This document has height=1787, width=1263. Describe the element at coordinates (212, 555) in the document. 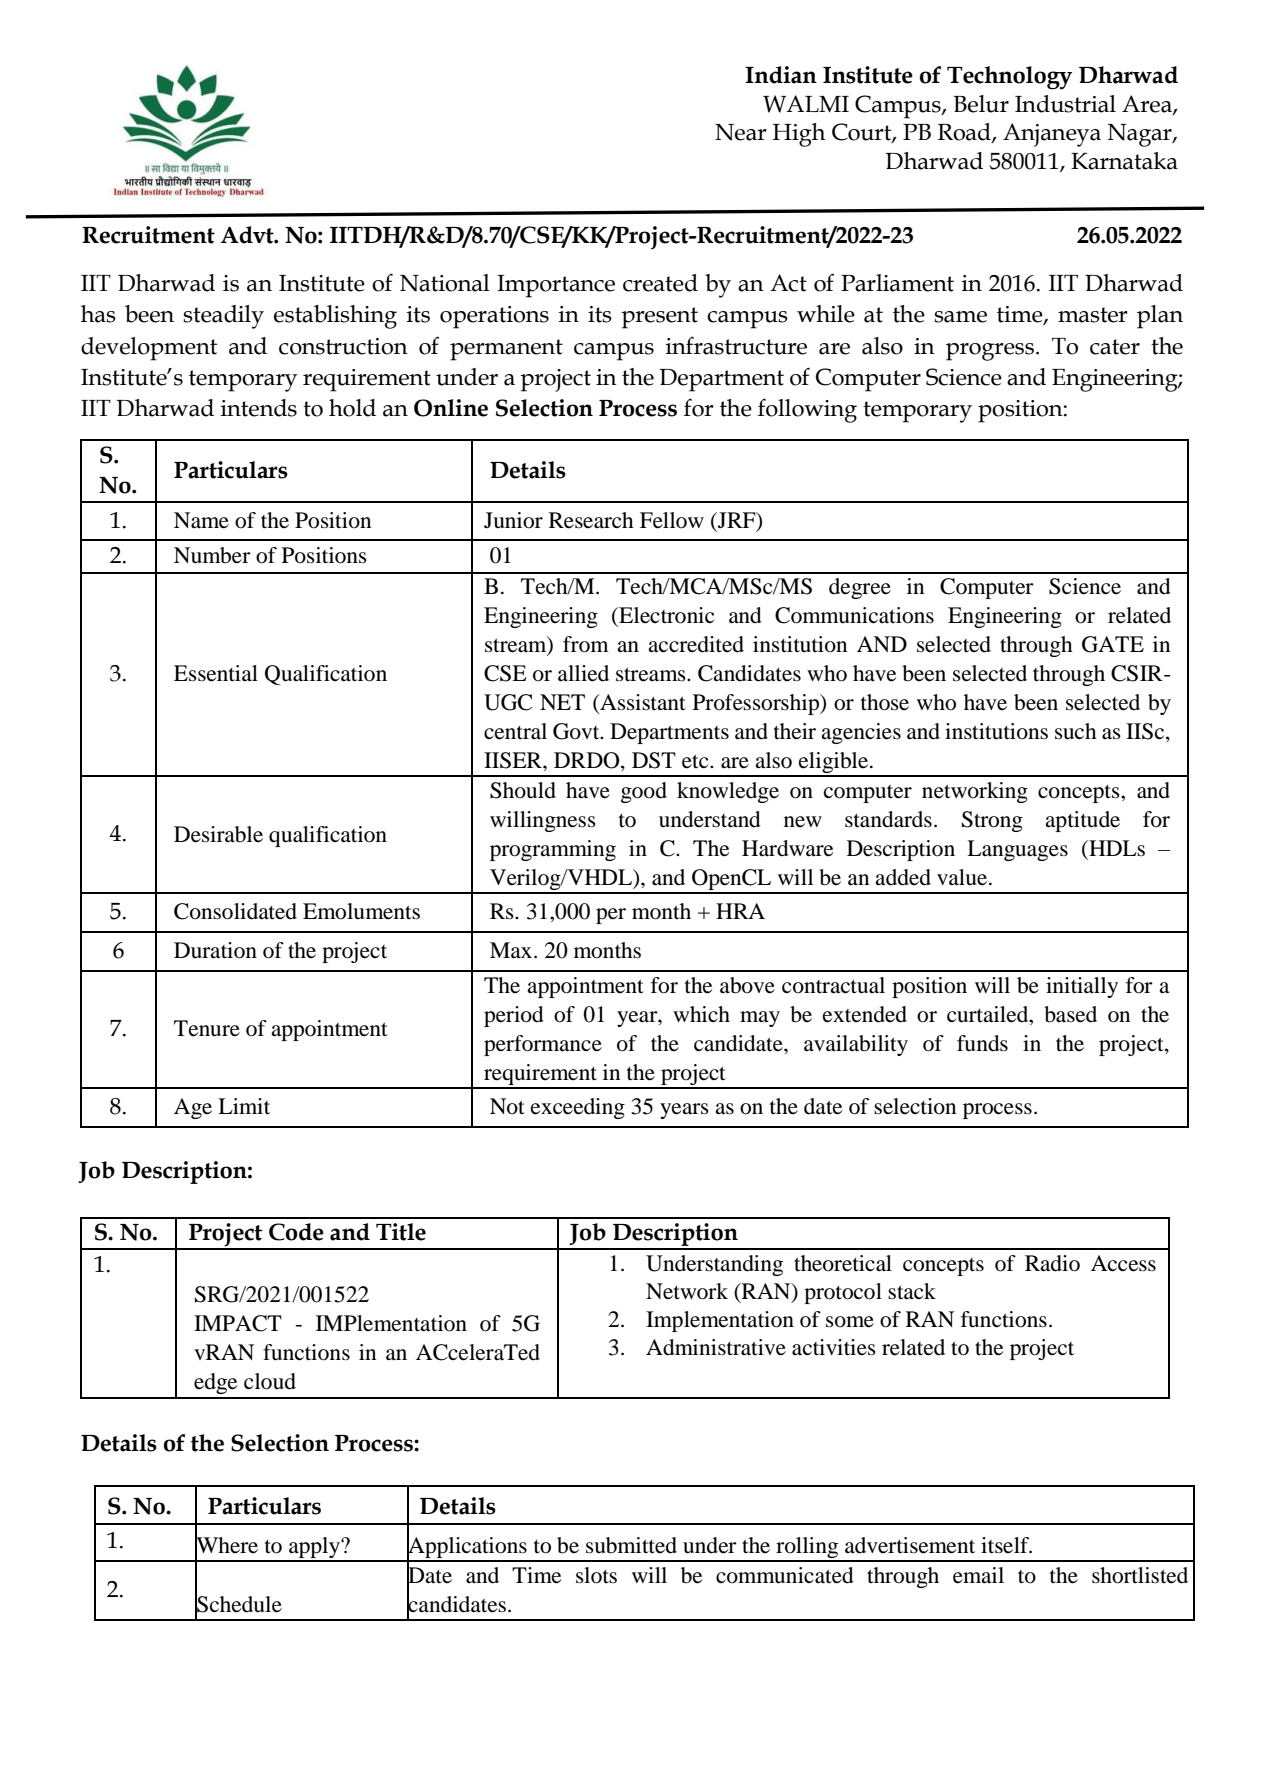

I see `Number` at that location.
